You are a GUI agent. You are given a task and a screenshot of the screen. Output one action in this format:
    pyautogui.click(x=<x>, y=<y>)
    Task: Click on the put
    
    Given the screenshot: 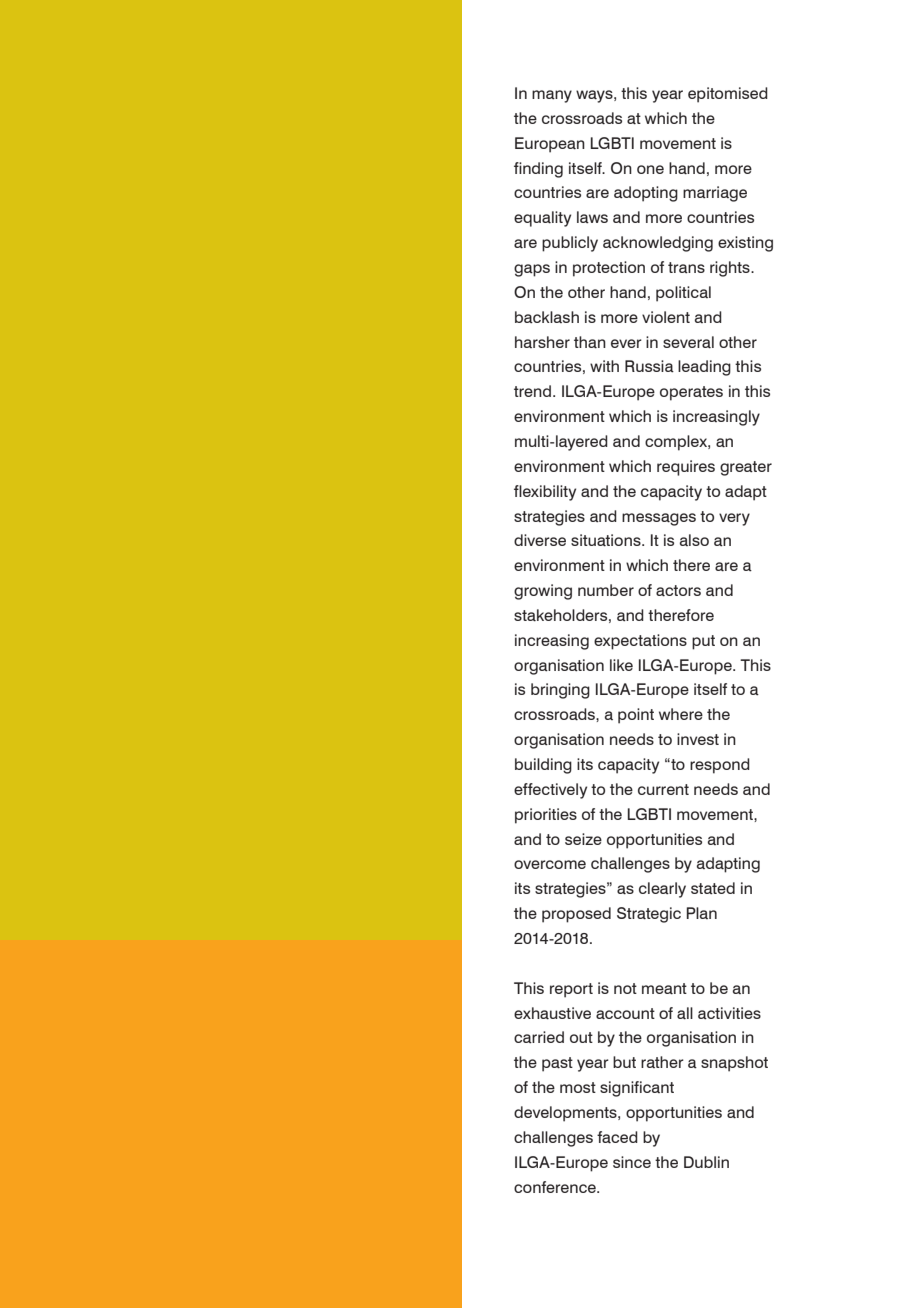 What is the action you would take?
    pyautogui.click(x=703, y=642)
